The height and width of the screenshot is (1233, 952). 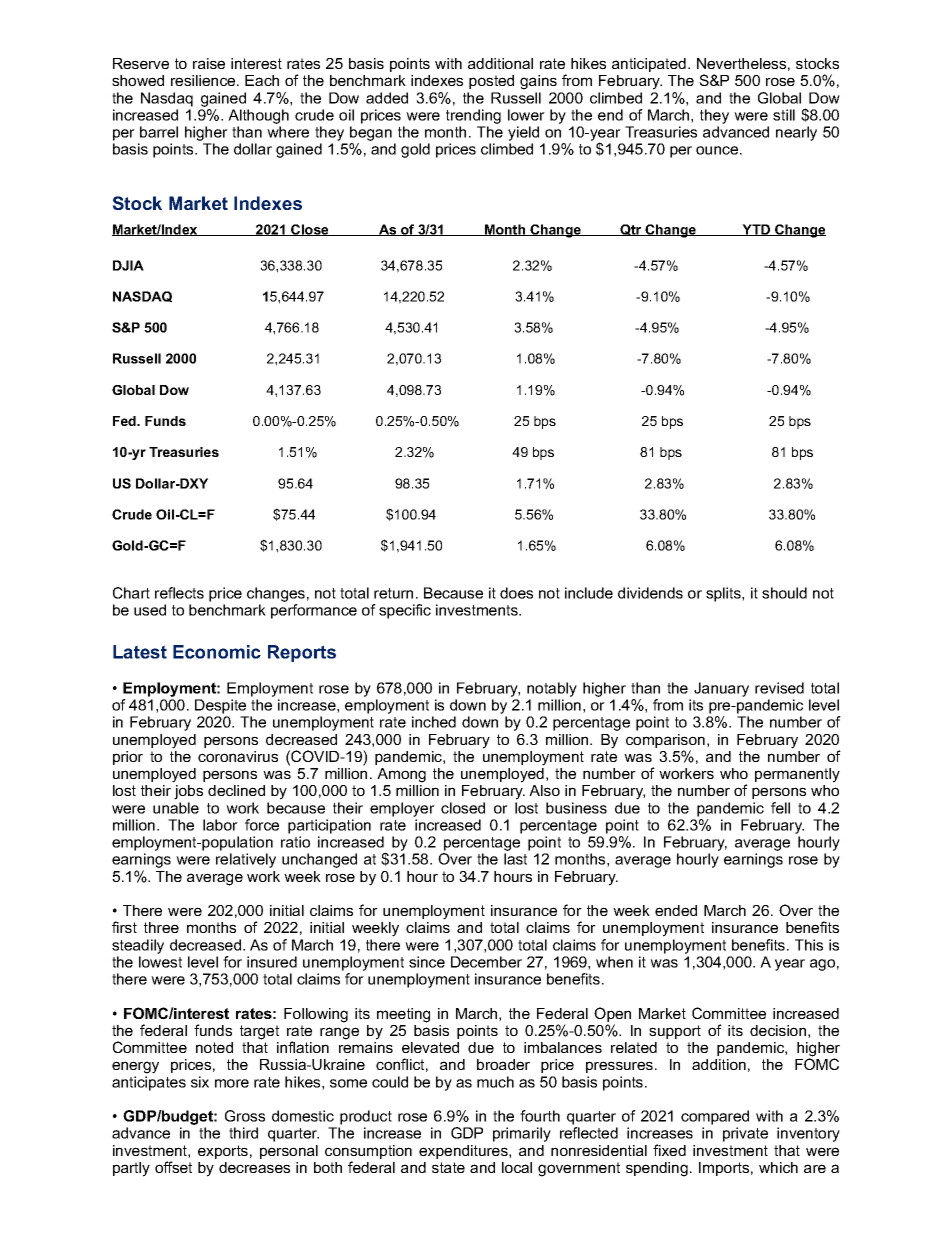 What do you see at coordinates (204, 80) in the screenshot?
I see `resilience` at bounding box center [204, 80].
